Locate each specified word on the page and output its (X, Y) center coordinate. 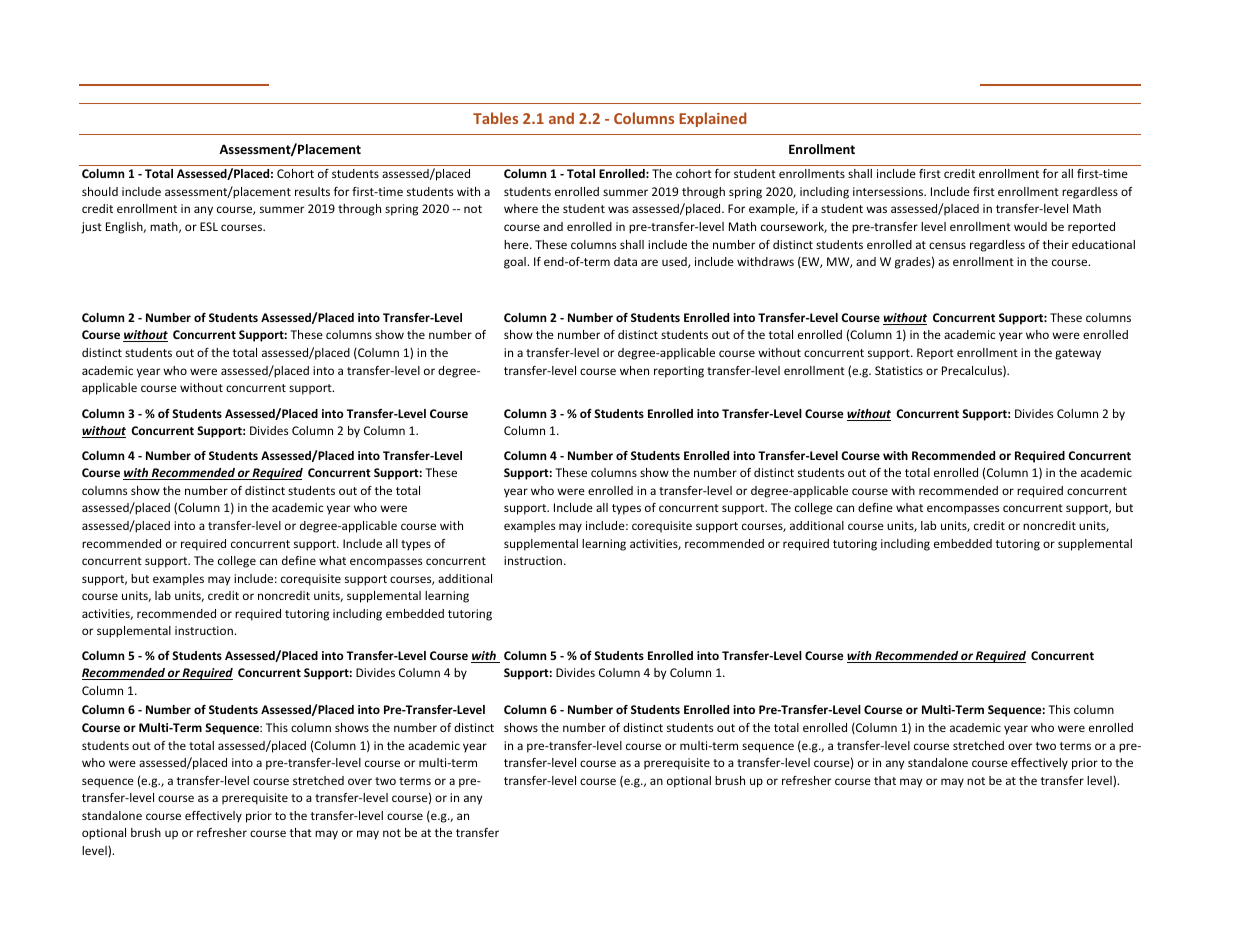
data (625, 261)
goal (516, 263)
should (100, 191)
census (947, 245)
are (649, 262)
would (1030, 226)
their (1056, 244)
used (675, 262)
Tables (495, 118)
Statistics (899, 370)
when (634, 370)
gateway (1078, 354)
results (312, 191)
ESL (209, 226)
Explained (713, 119)
